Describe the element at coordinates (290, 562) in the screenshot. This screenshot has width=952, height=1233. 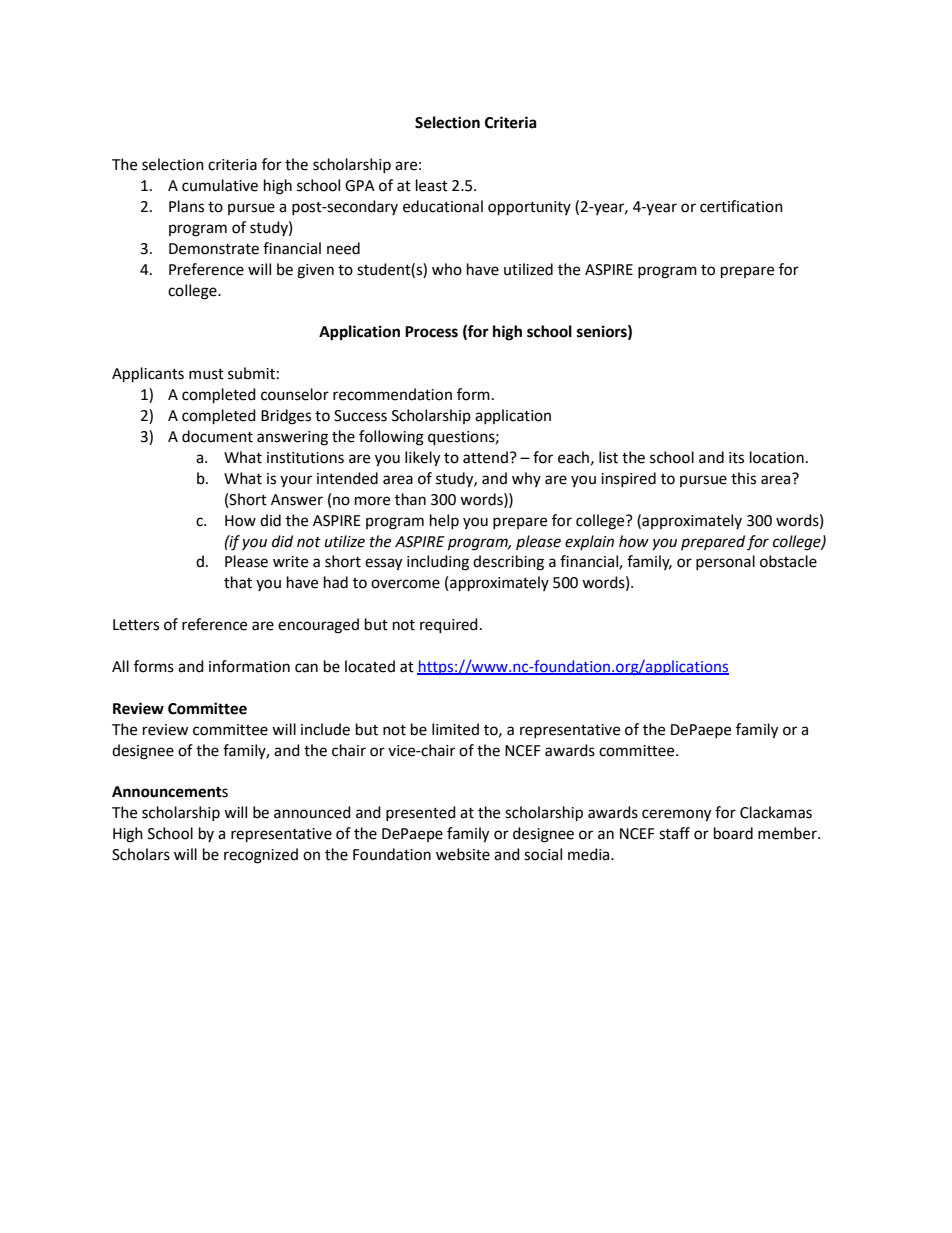
I see `write` at that location.
